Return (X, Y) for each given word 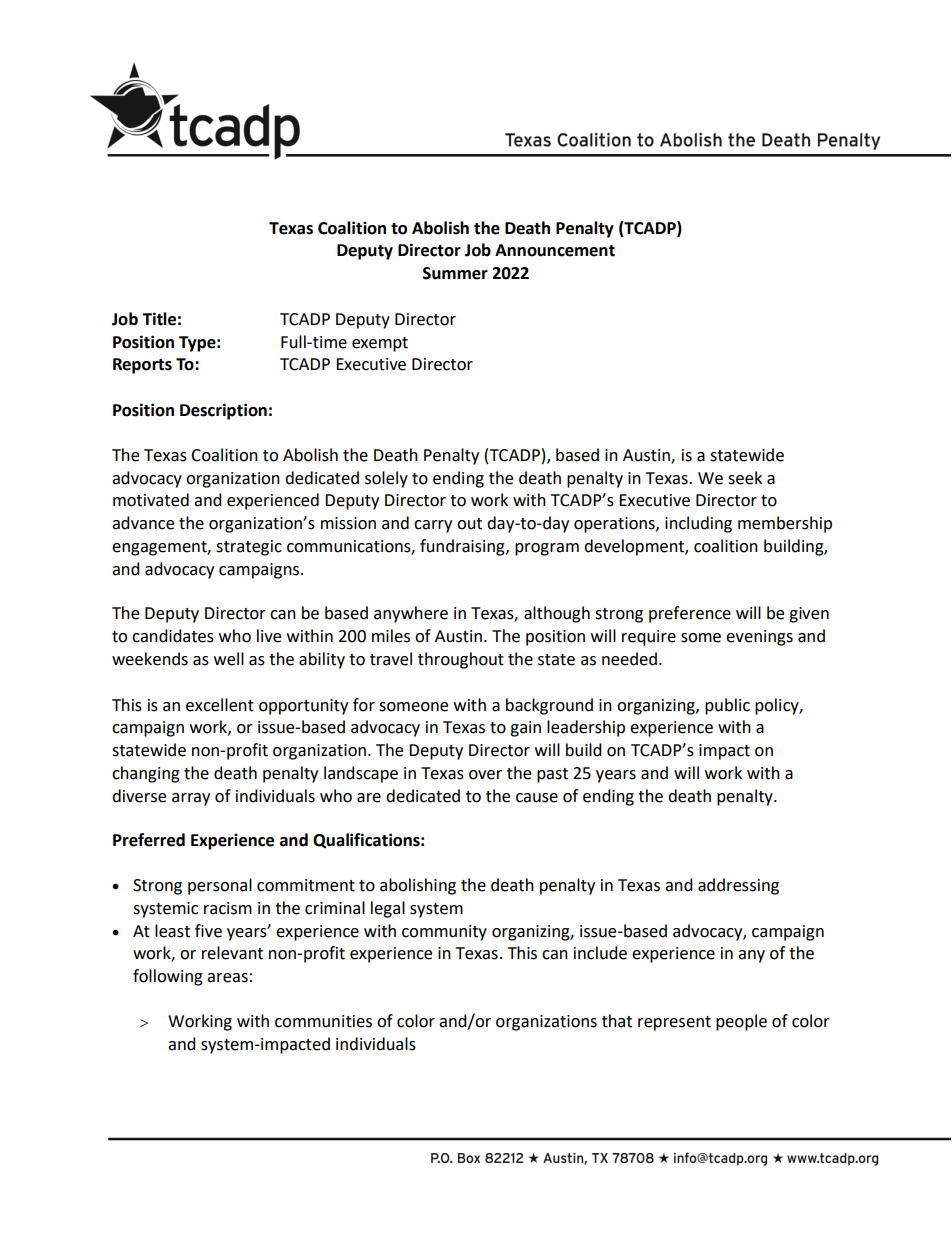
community (444, 933)
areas (227, 978)
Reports (142, 366)
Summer (455, 273)
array (191, 799)
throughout (461, 660)
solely (386, 479)
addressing (738, 886)
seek (745, 478)
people (741, 1022)
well (229, 659)
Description (223, 411)
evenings (759, 638)
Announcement (555, 250)
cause (537, 798)
